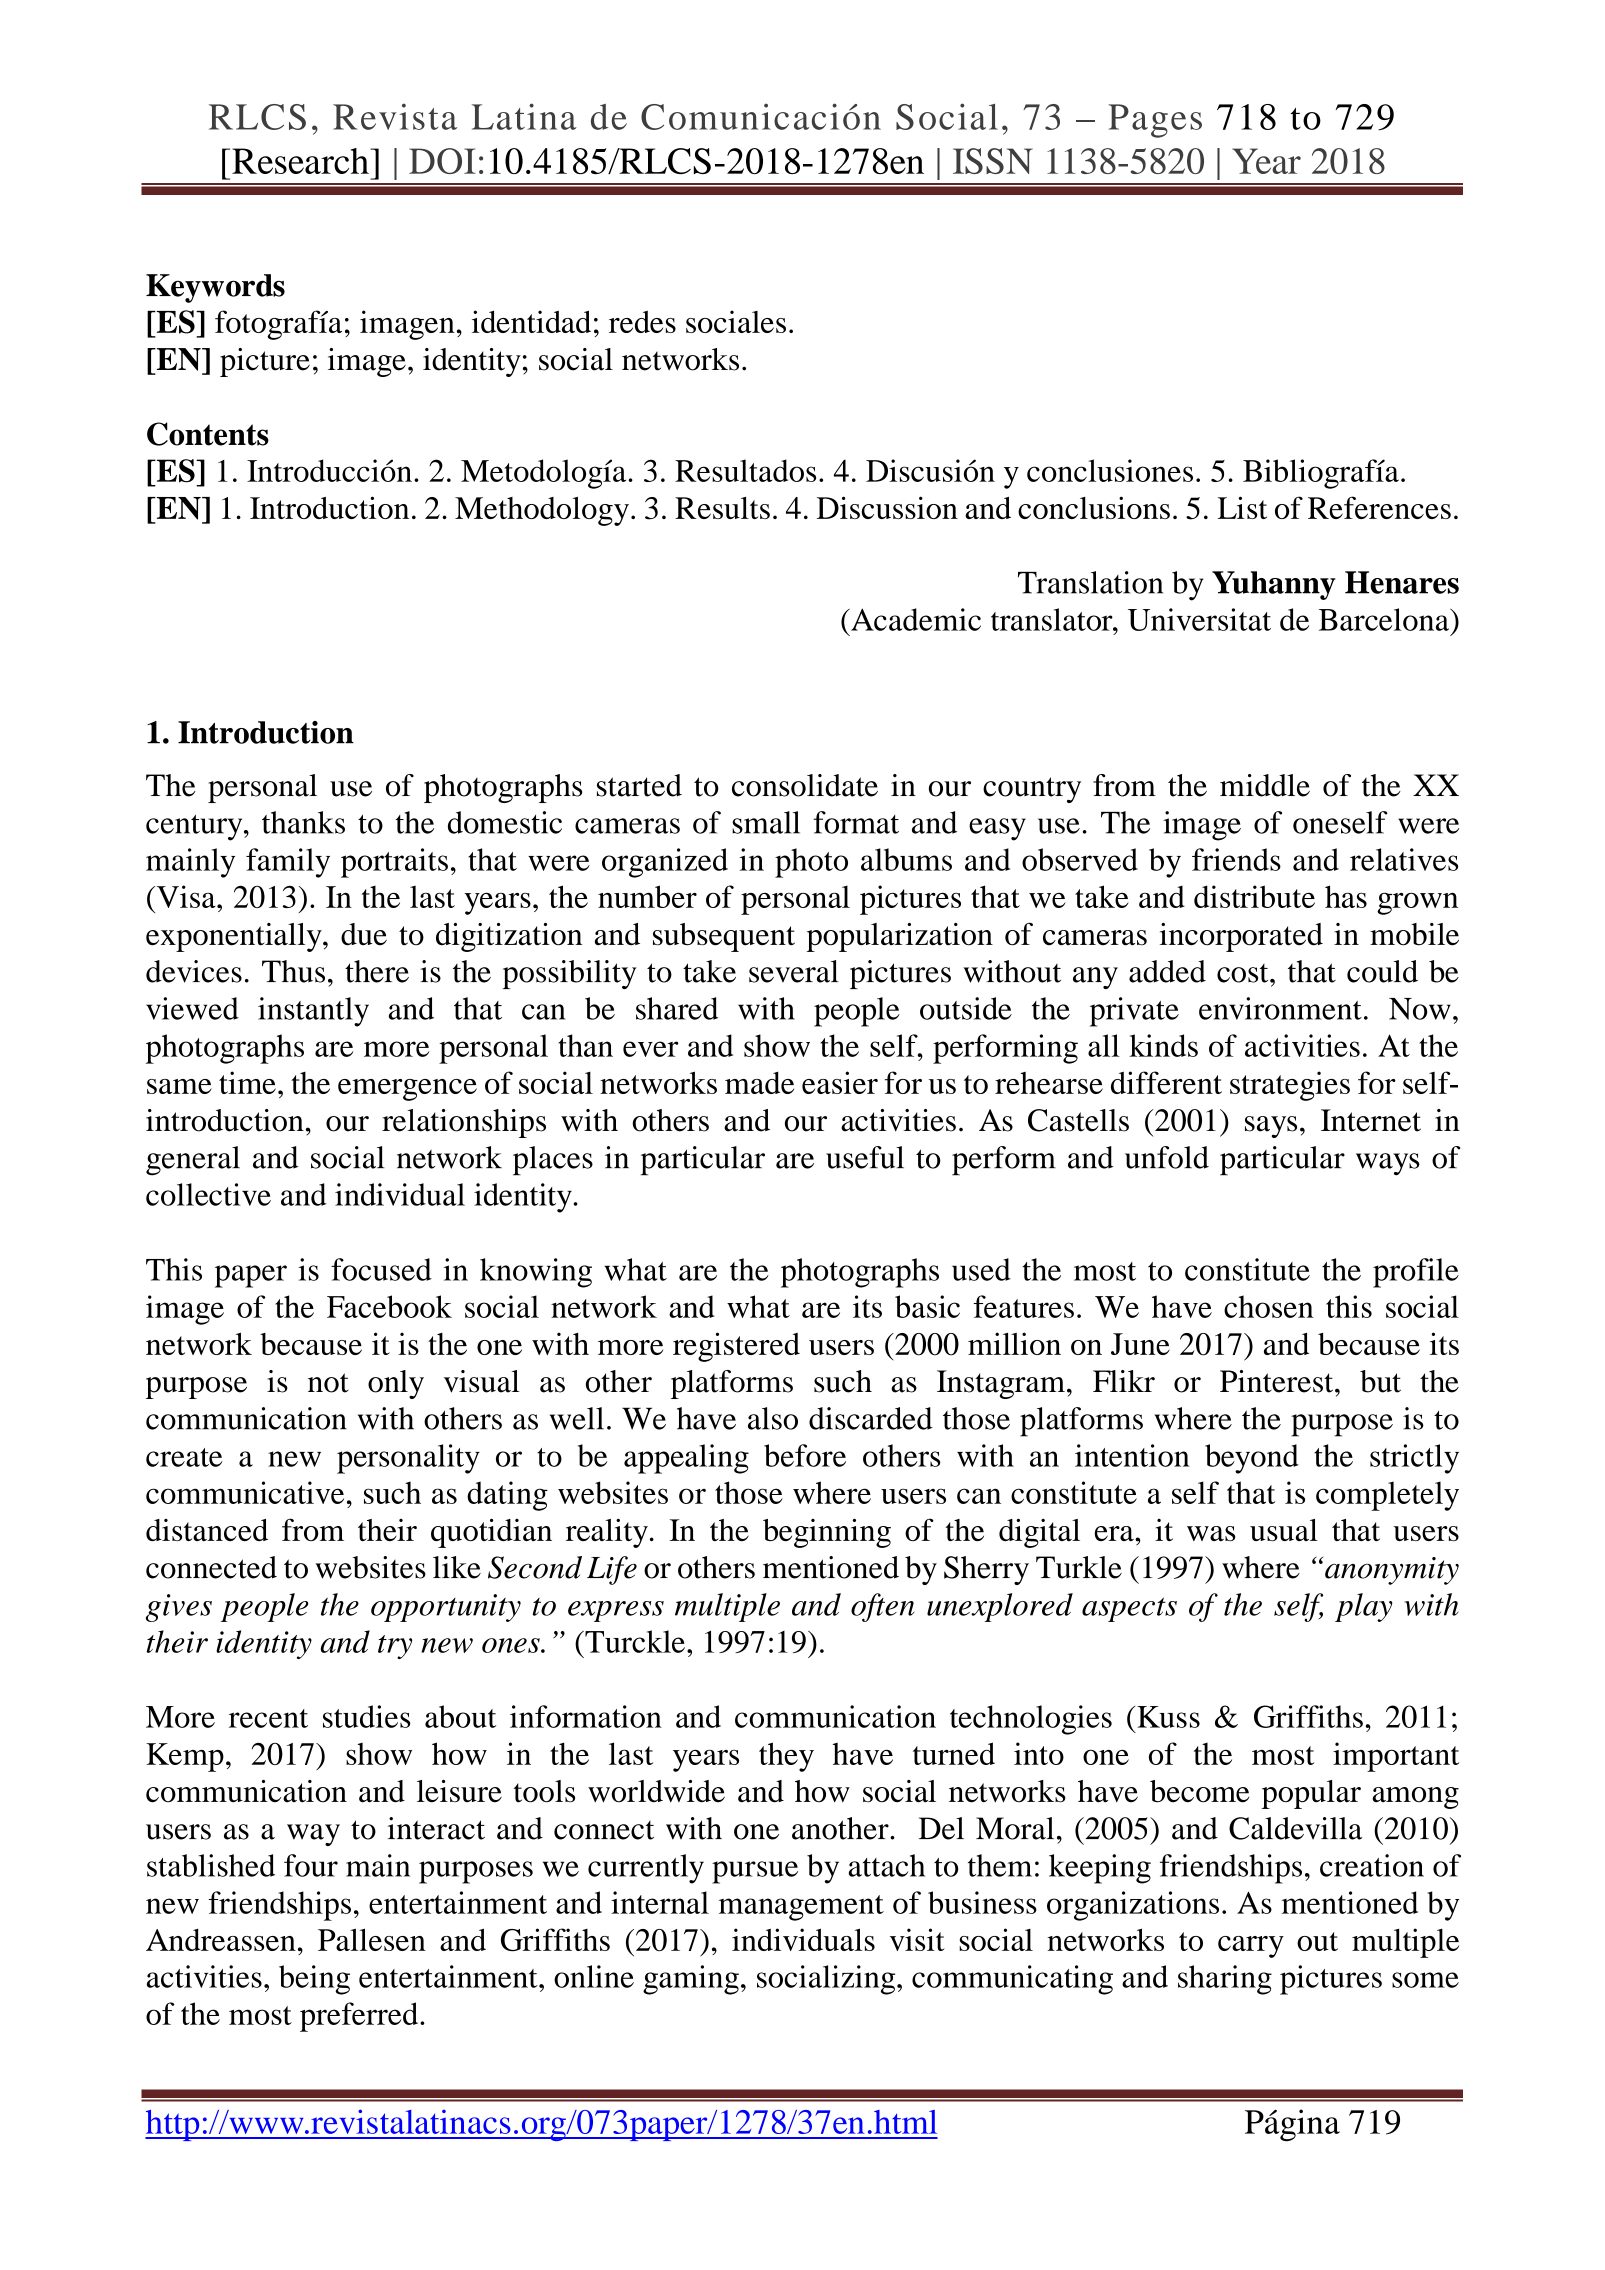 This document has width=1605, height=2270. What do you see at coordinates (313, 1012) in the document?
I see `instantly` at bounding box center [313, 1012].
